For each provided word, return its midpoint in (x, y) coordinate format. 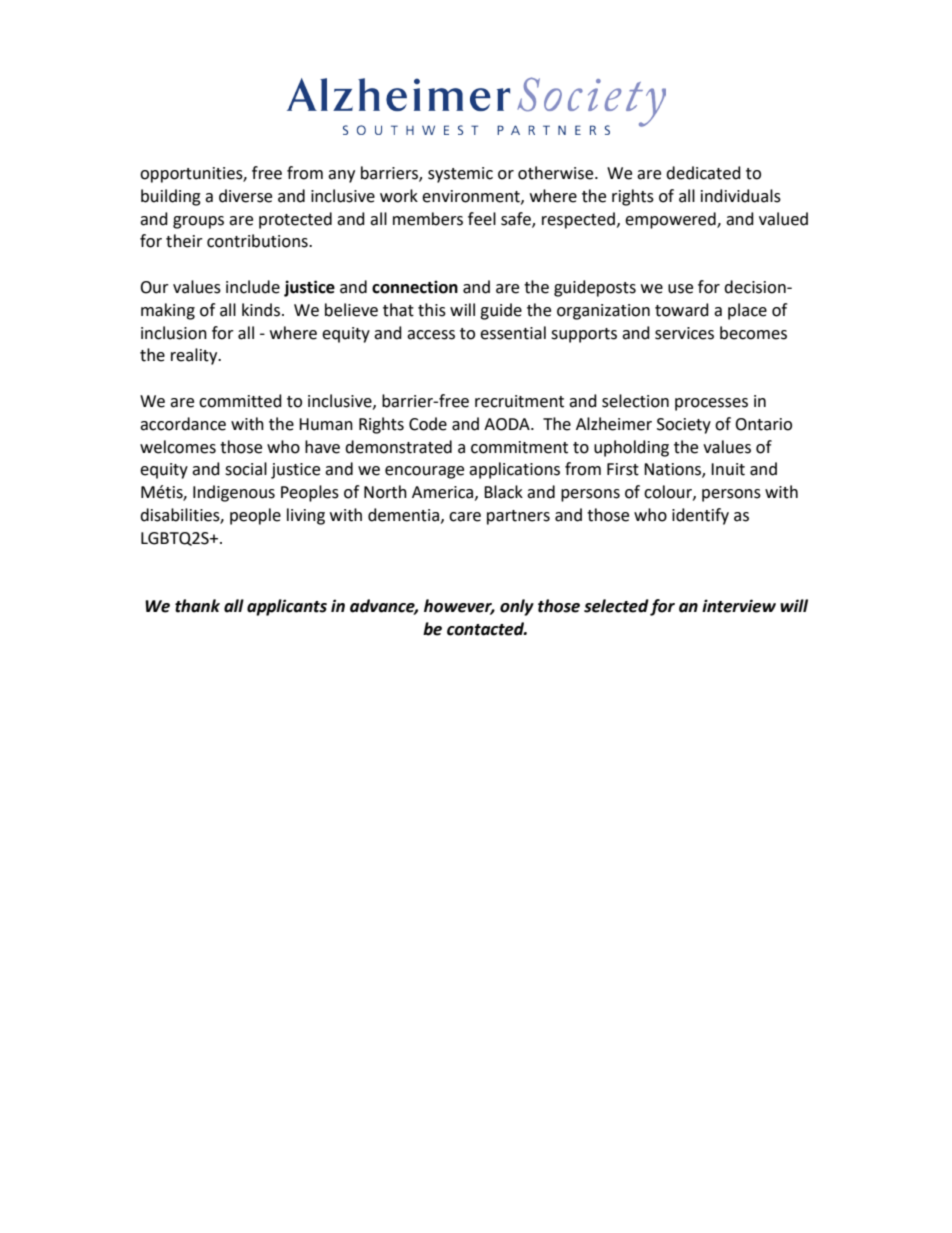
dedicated (703, 173)
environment (472, 197)
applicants (287, 607)
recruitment (519, 401)
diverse (245, 196)
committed (240, 401)
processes (711, 404)
